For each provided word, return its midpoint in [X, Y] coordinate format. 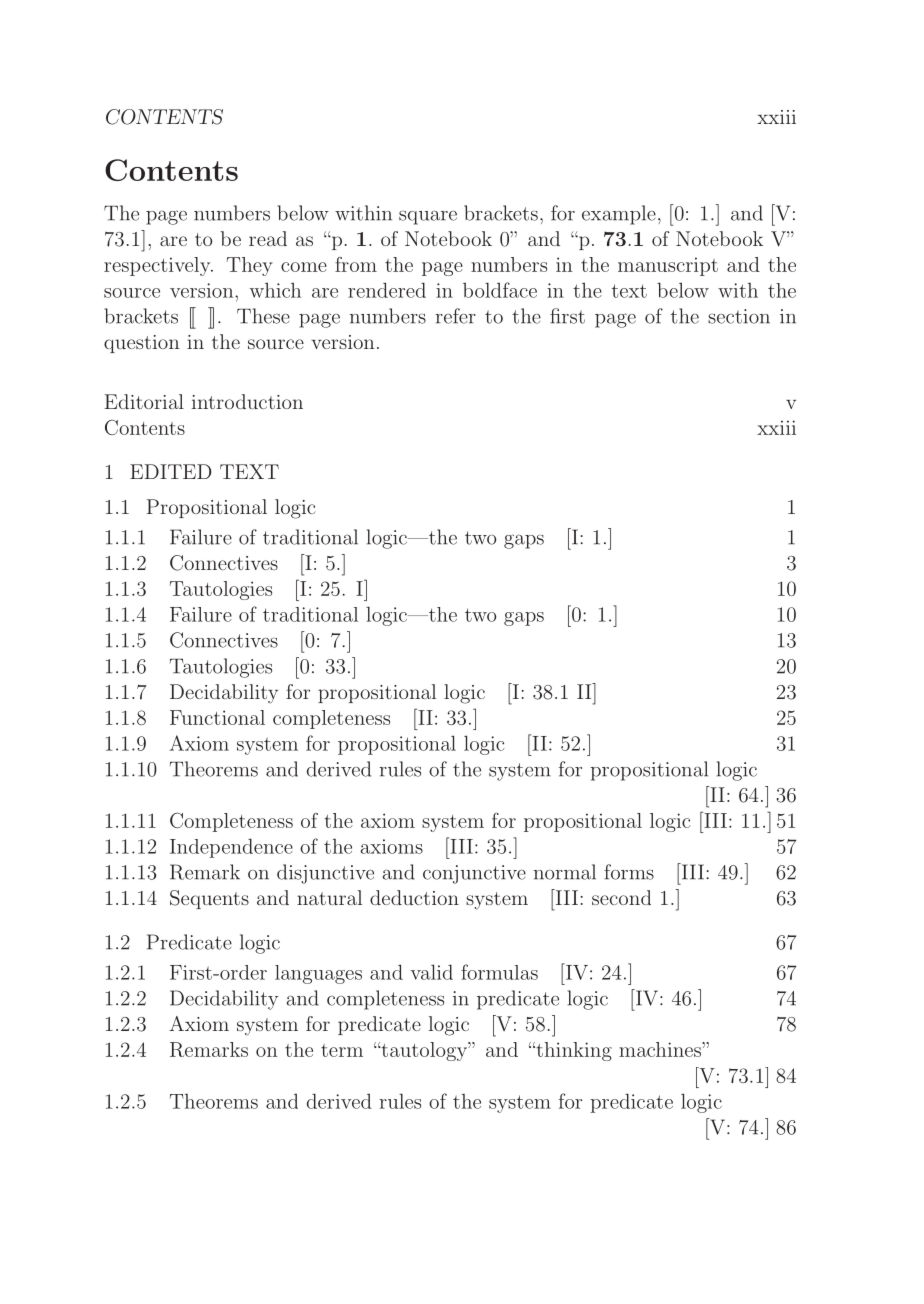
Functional [217, 717]
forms [629, 872]
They [250, 266]
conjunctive [474, 874]
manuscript [668, 266]
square [428, 217]
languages [318, 974]
